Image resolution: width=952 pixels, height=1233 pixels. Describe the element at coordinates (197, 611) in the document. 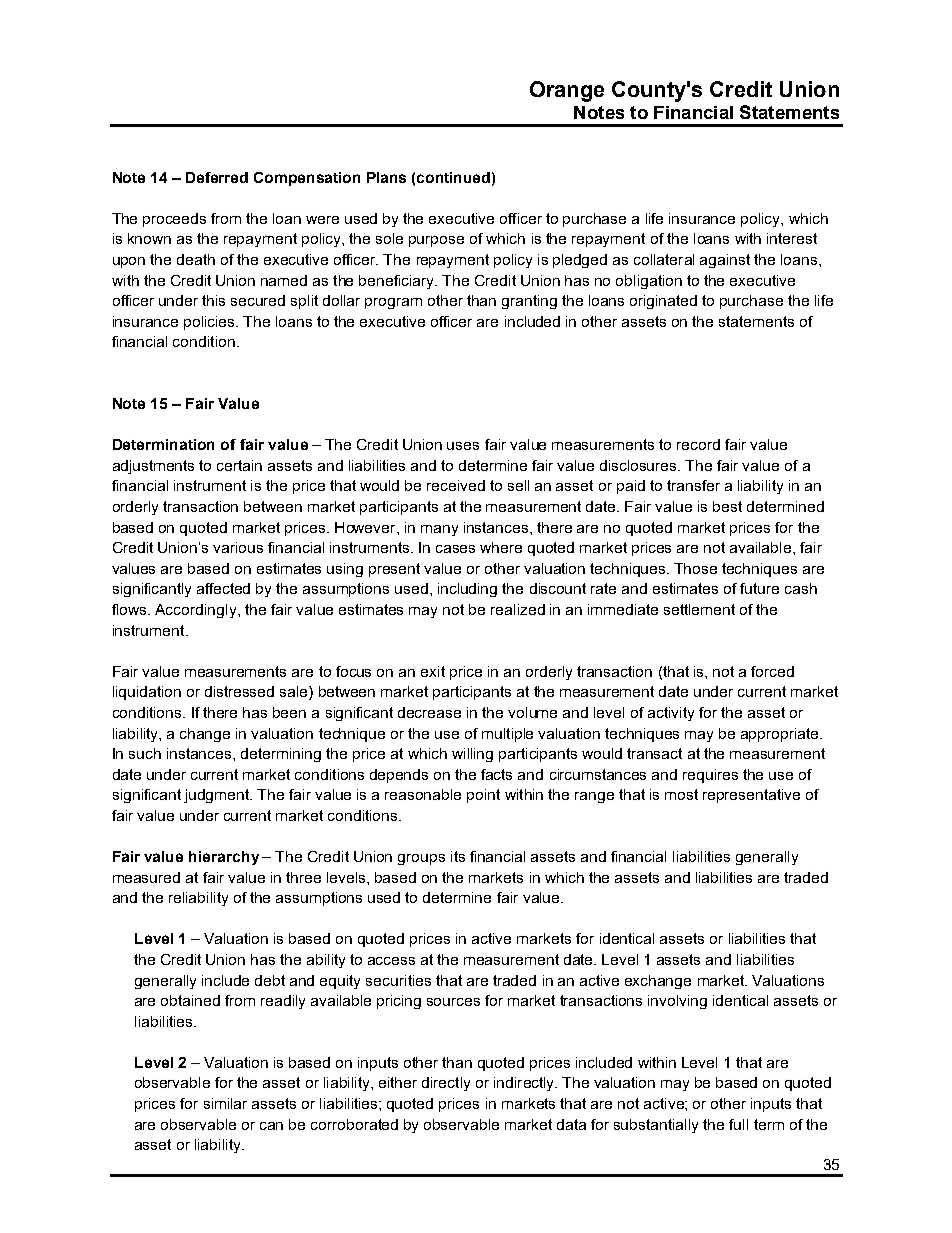

I see `Accordingly` at that location.
